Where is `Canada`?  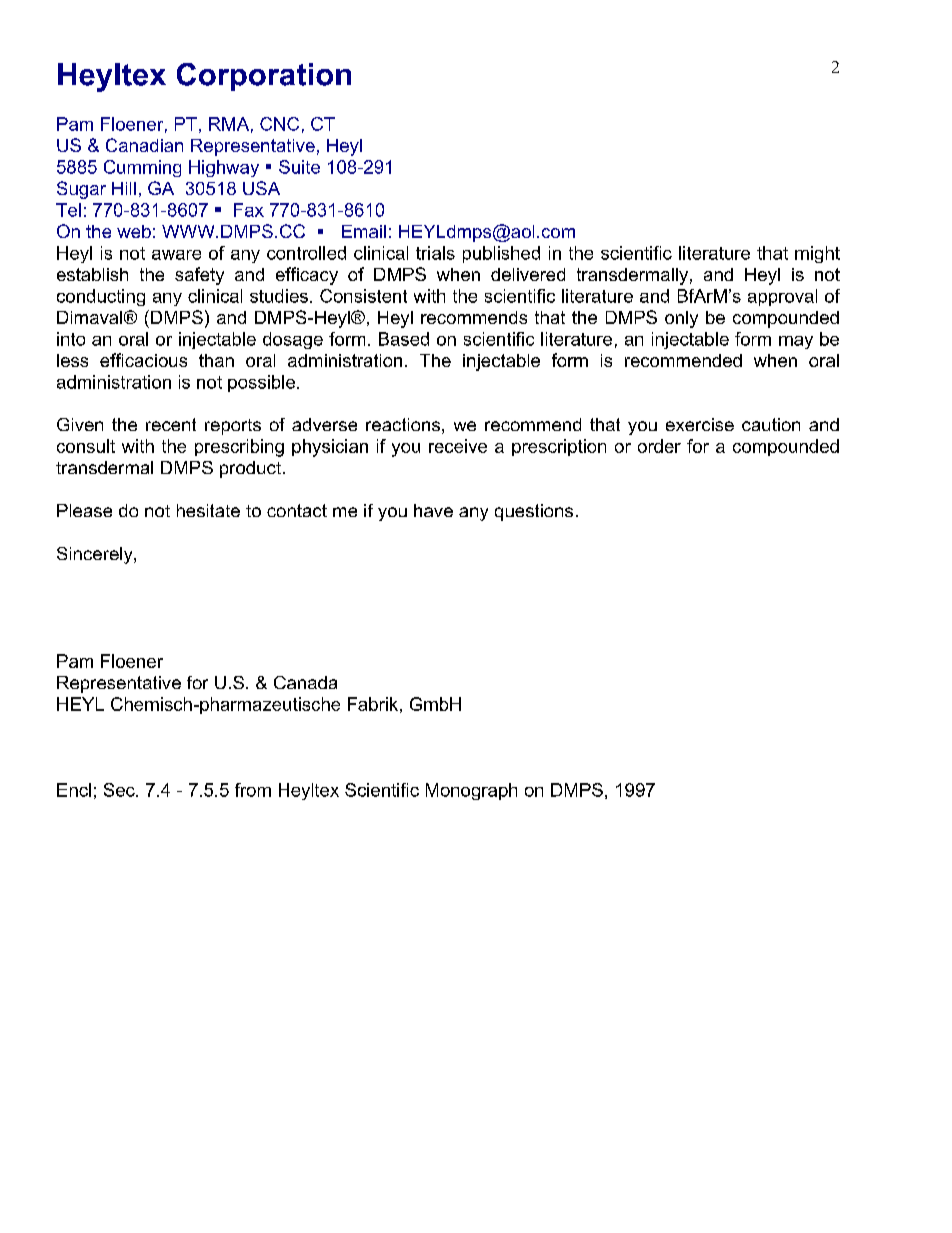
Canada is located at coordinates (305, 682).
